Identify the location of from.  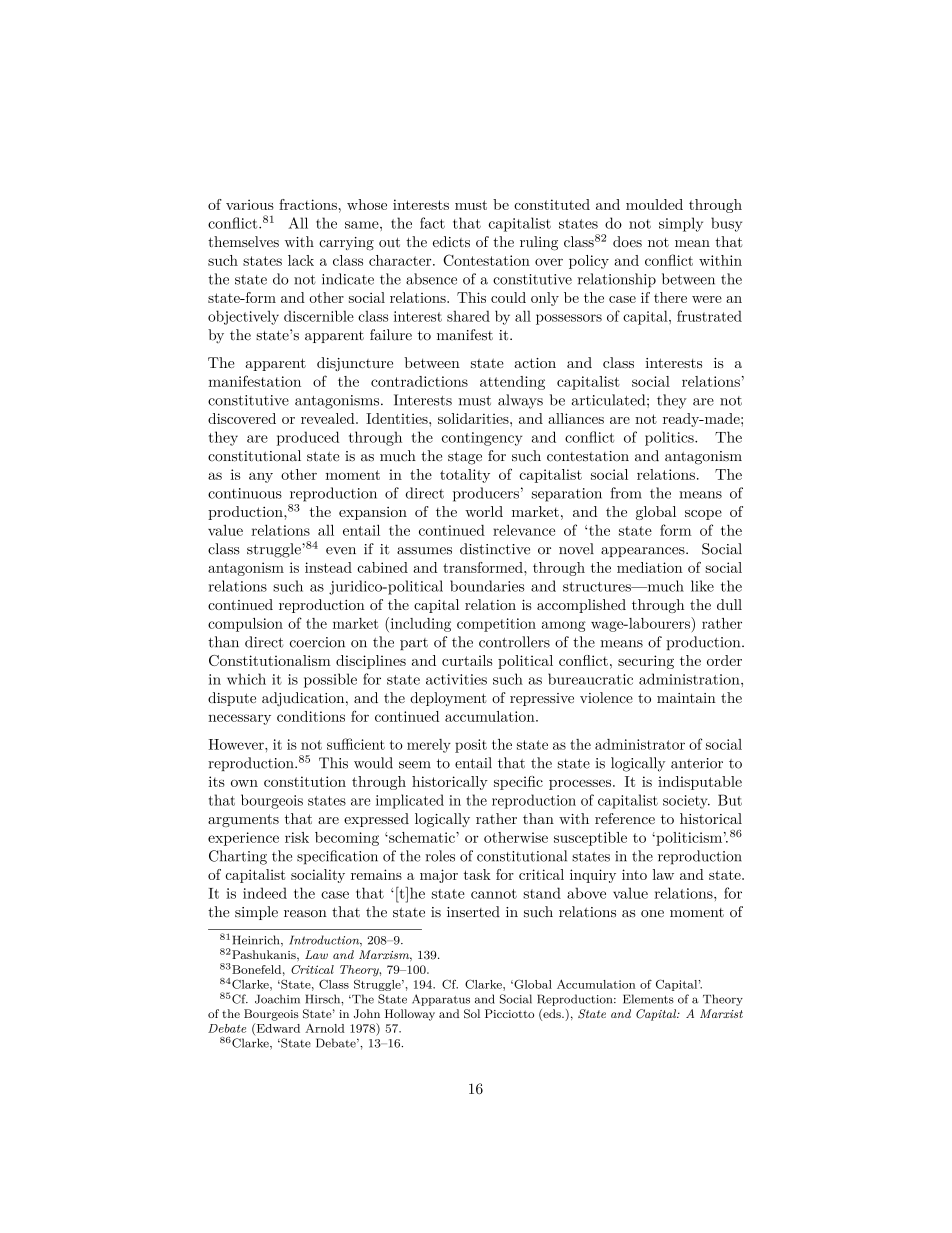
(626, 493).
